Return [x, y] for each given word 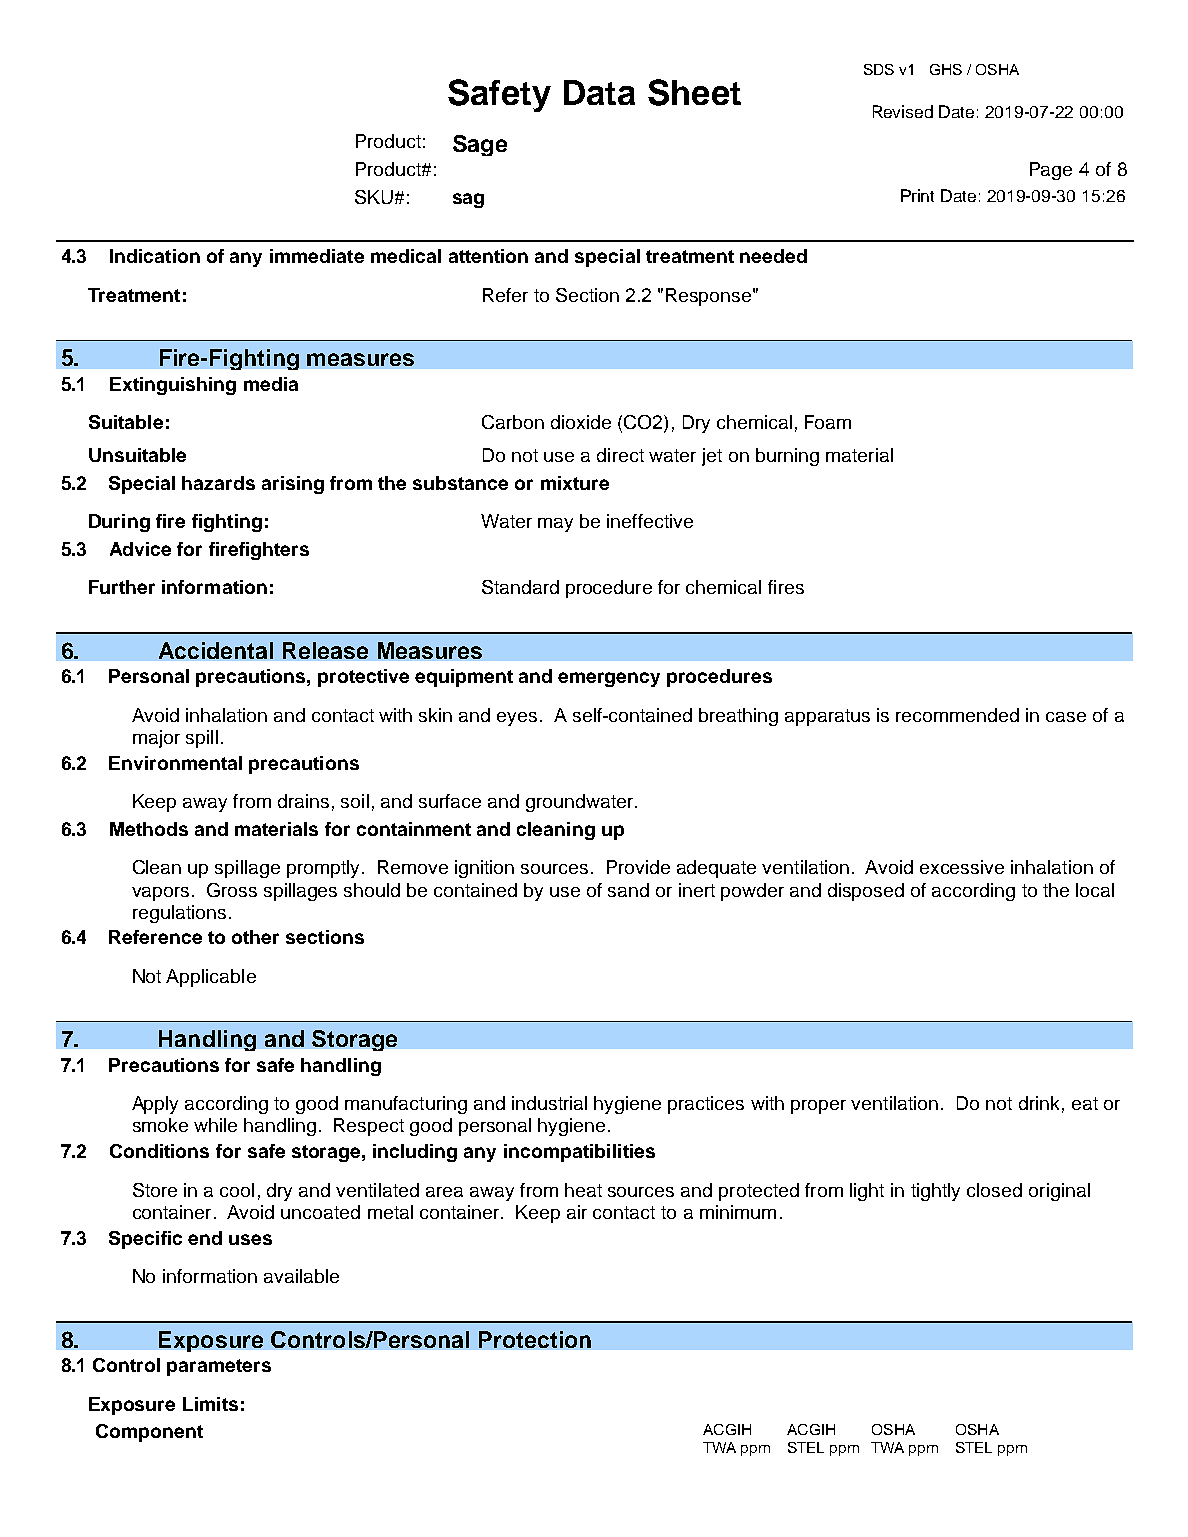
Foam [828, 422]
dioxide [581, 422]
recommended [957, 715]
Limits [210, 1404]
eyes [517, 719]
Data [599, 92]
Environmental [175, 763]
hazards [218, 483]
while [215, 1125]
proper [818, 1107]
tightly [935, 1192]
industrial [549, 1103]
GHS [946, 69]
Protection [535, 1339]
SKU [374, 197]
